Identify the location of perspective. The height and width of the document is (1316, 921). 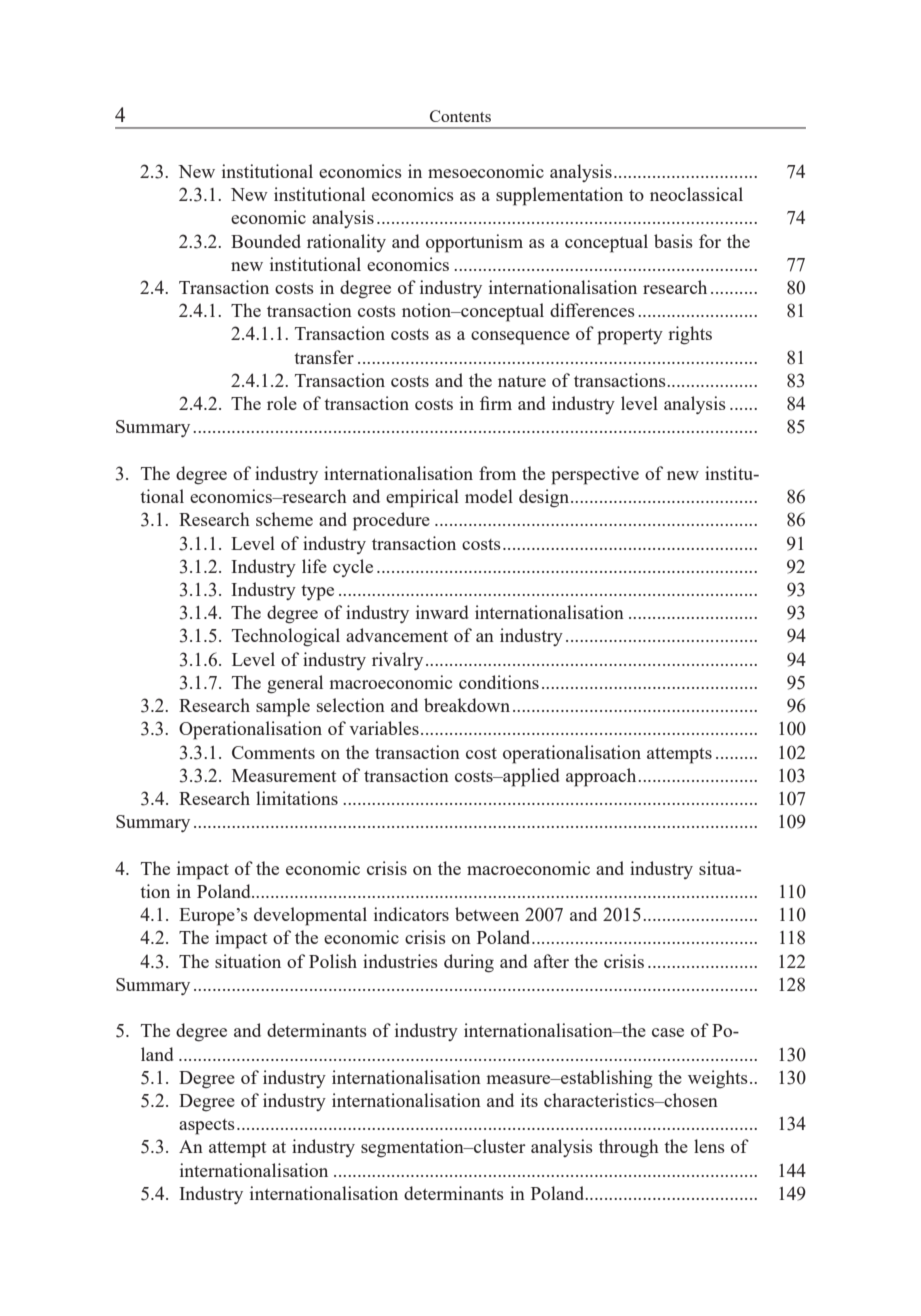
(595, 475).
